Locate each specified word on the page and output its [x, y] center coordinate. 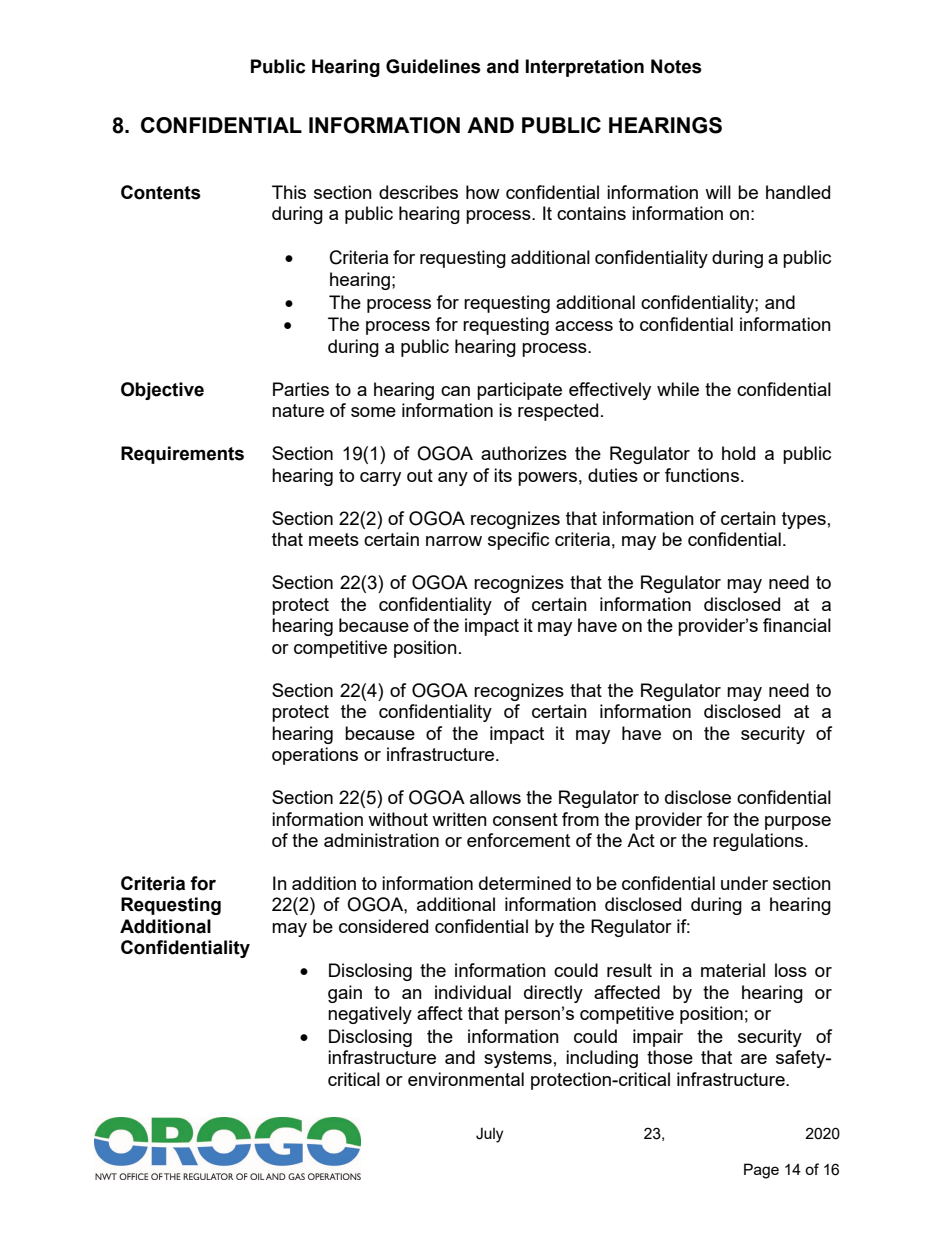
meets [334, 539]
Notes [676, 66]
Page [761, 1171]
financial [797, 625]
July [489, 1135]
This [289, 192]
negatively [370, 1015]
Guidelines [433, 66]
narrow [454, 541]
